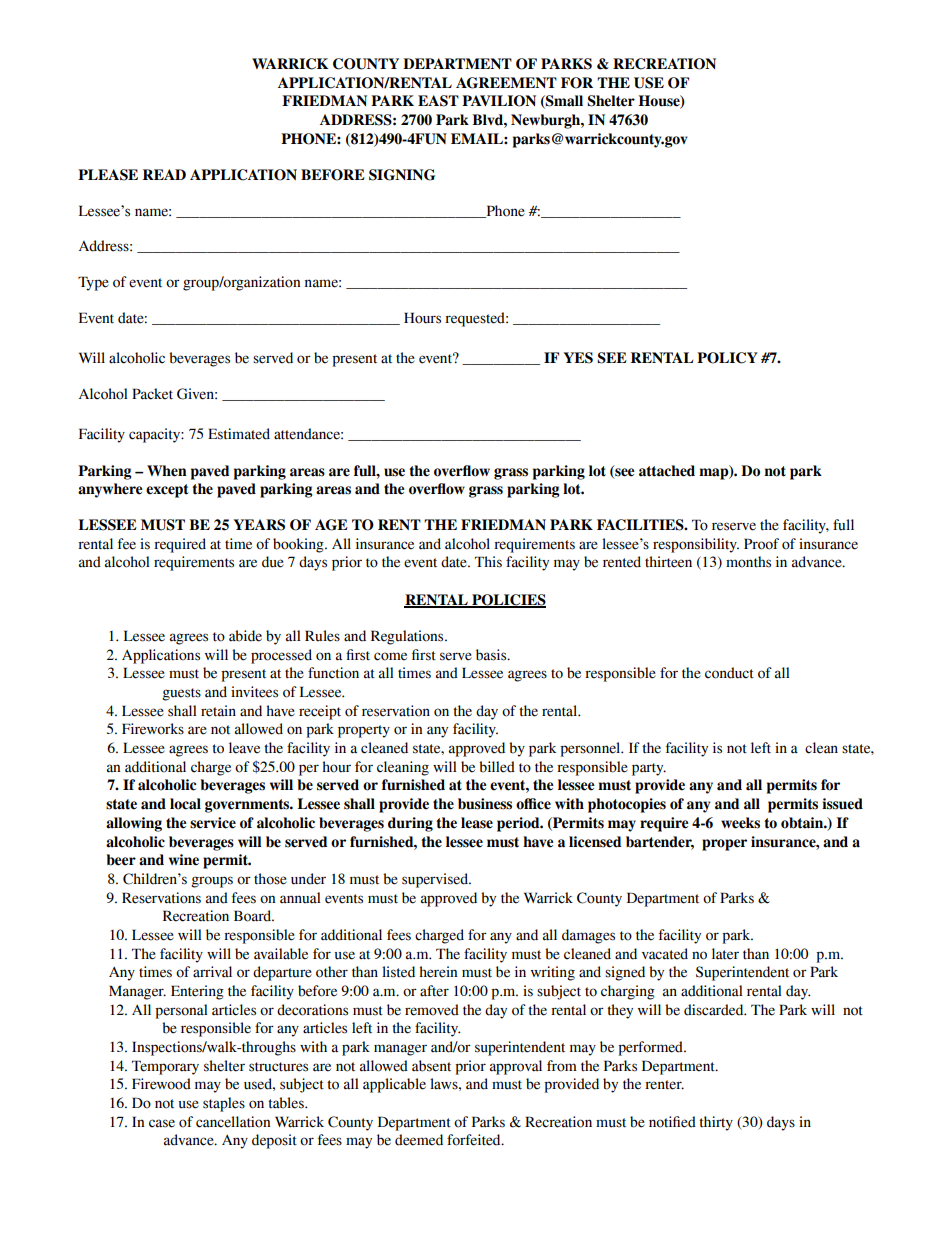  What do you see at coordinates (167, 471) in the screenshot?
I see `When` at bounding box center [167, 471].
